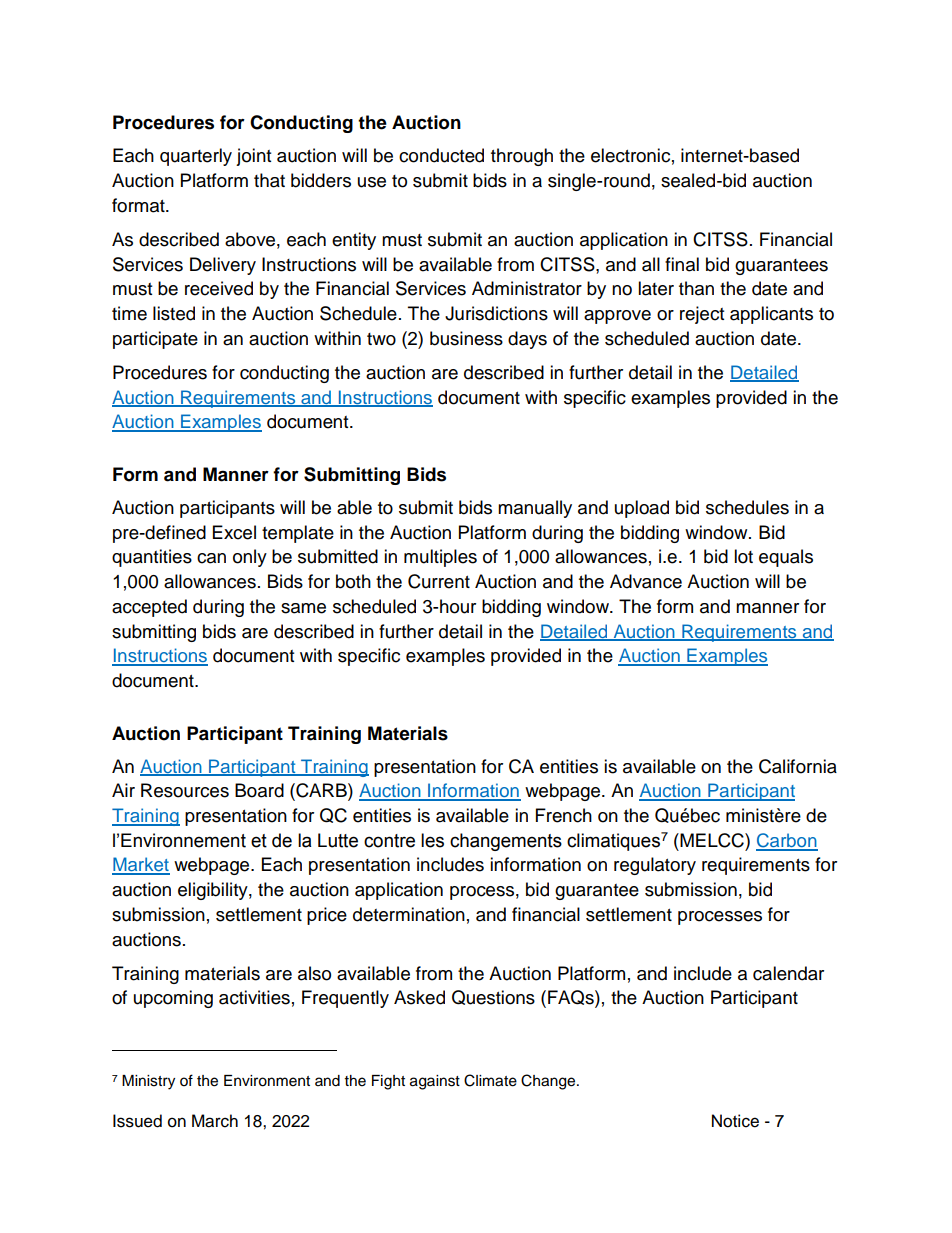 The height and width of the screenshot is (1233, 952). I want to click on final, so click(682, 264).
